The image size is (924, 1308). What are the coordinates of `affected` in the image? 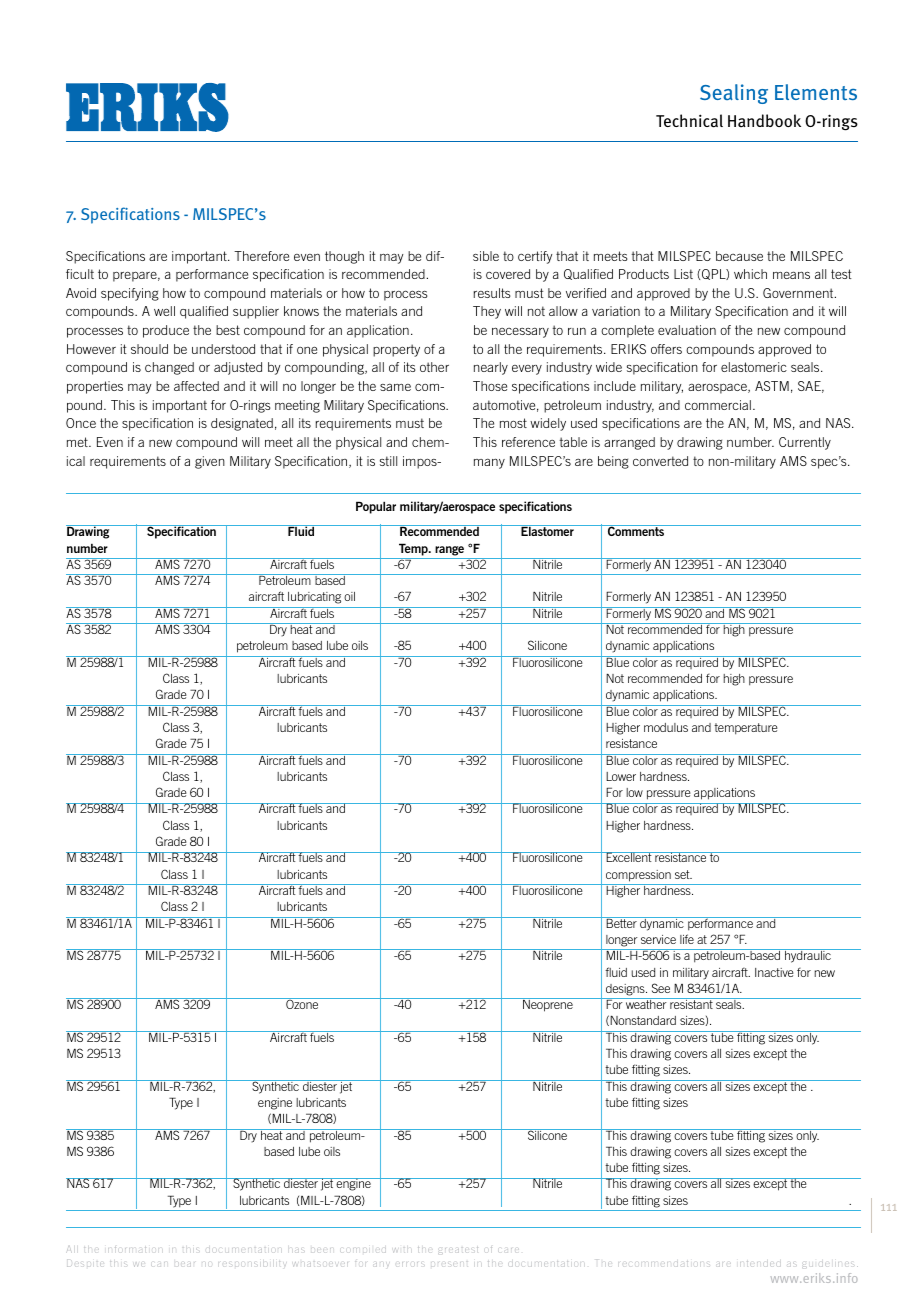 It's located at (196, 386).
